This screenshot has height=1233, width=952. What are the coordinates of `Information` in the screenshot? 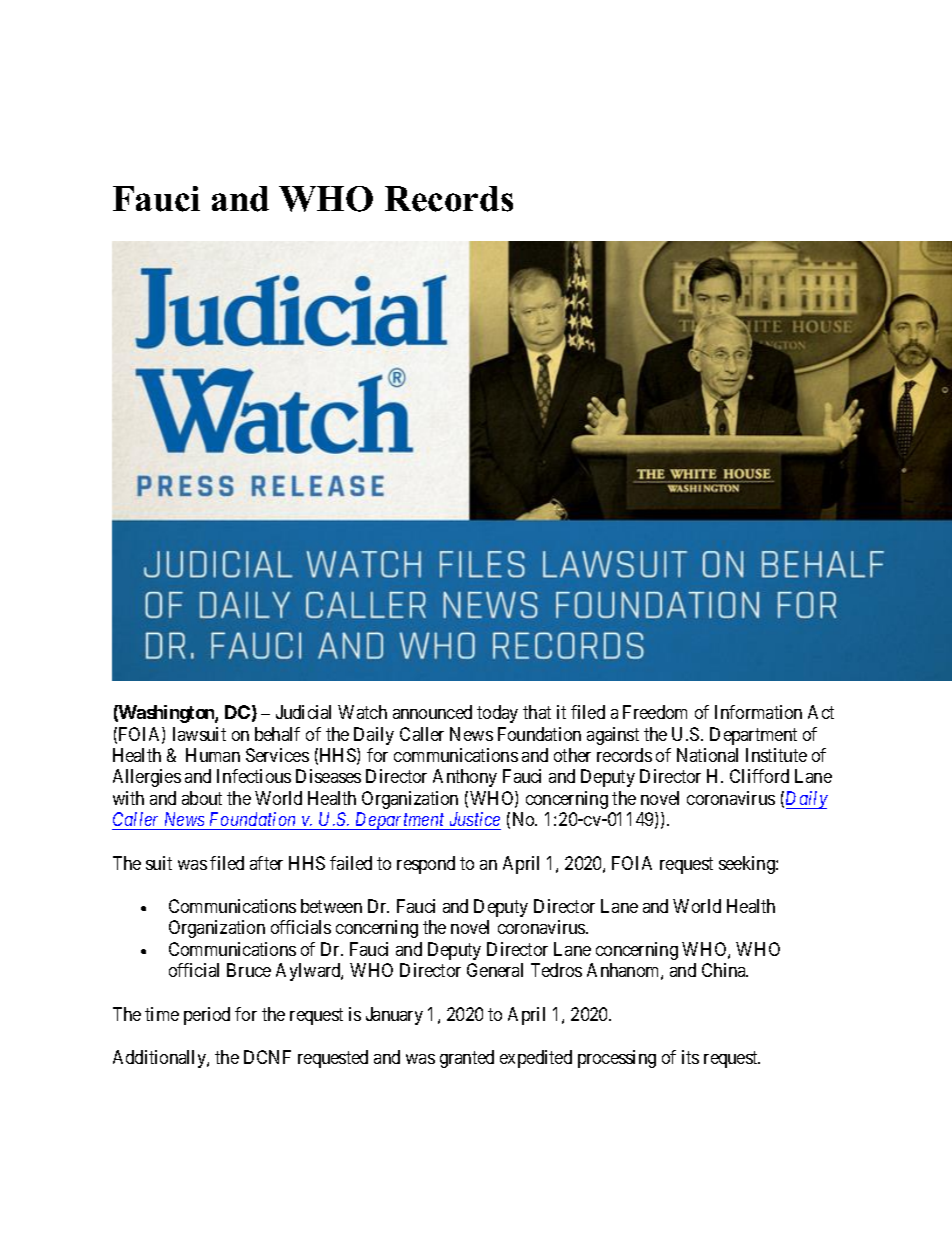 It's located at (758, 712).
